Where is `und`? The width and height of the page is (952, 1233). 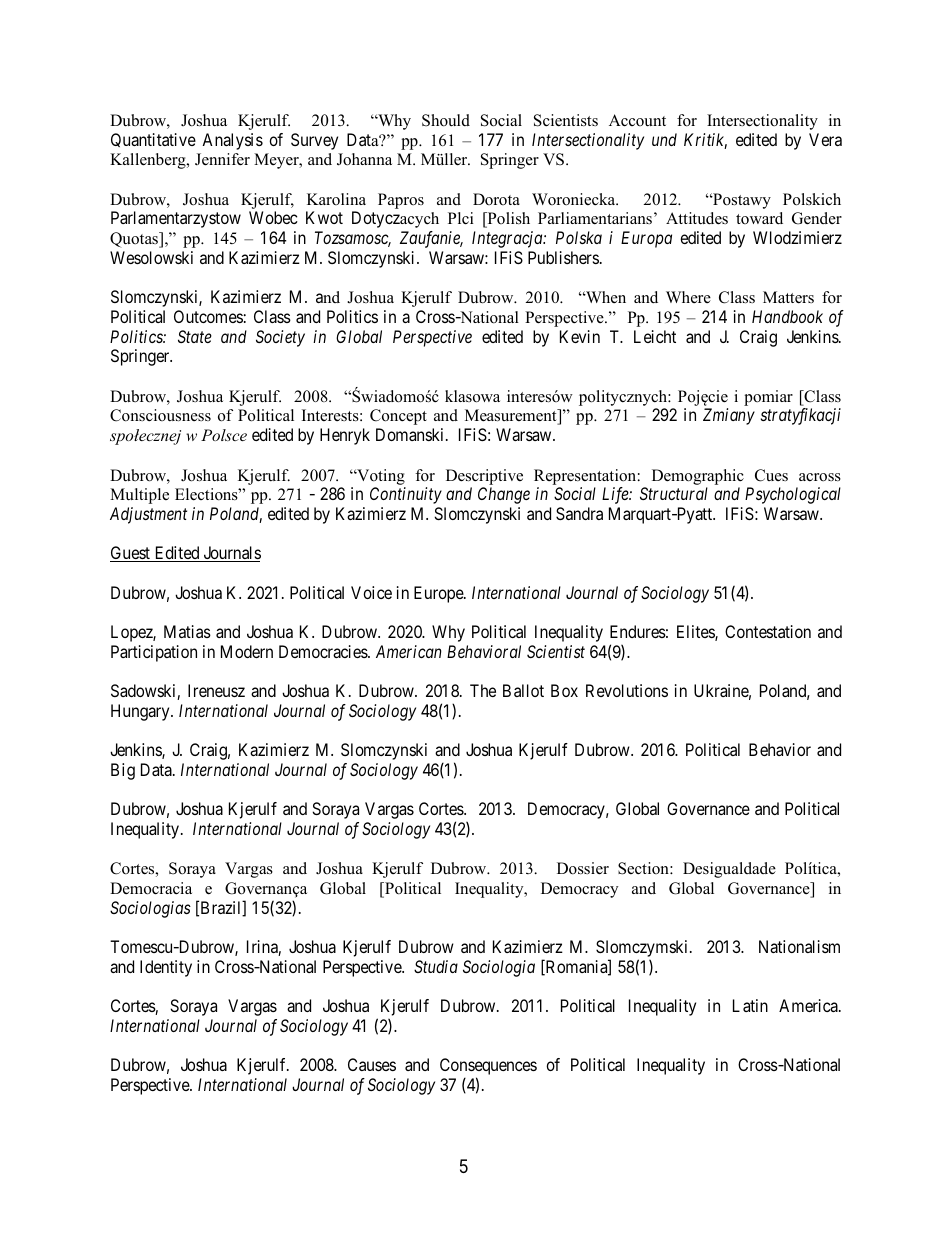
und is located at coordinates (664, 139).
